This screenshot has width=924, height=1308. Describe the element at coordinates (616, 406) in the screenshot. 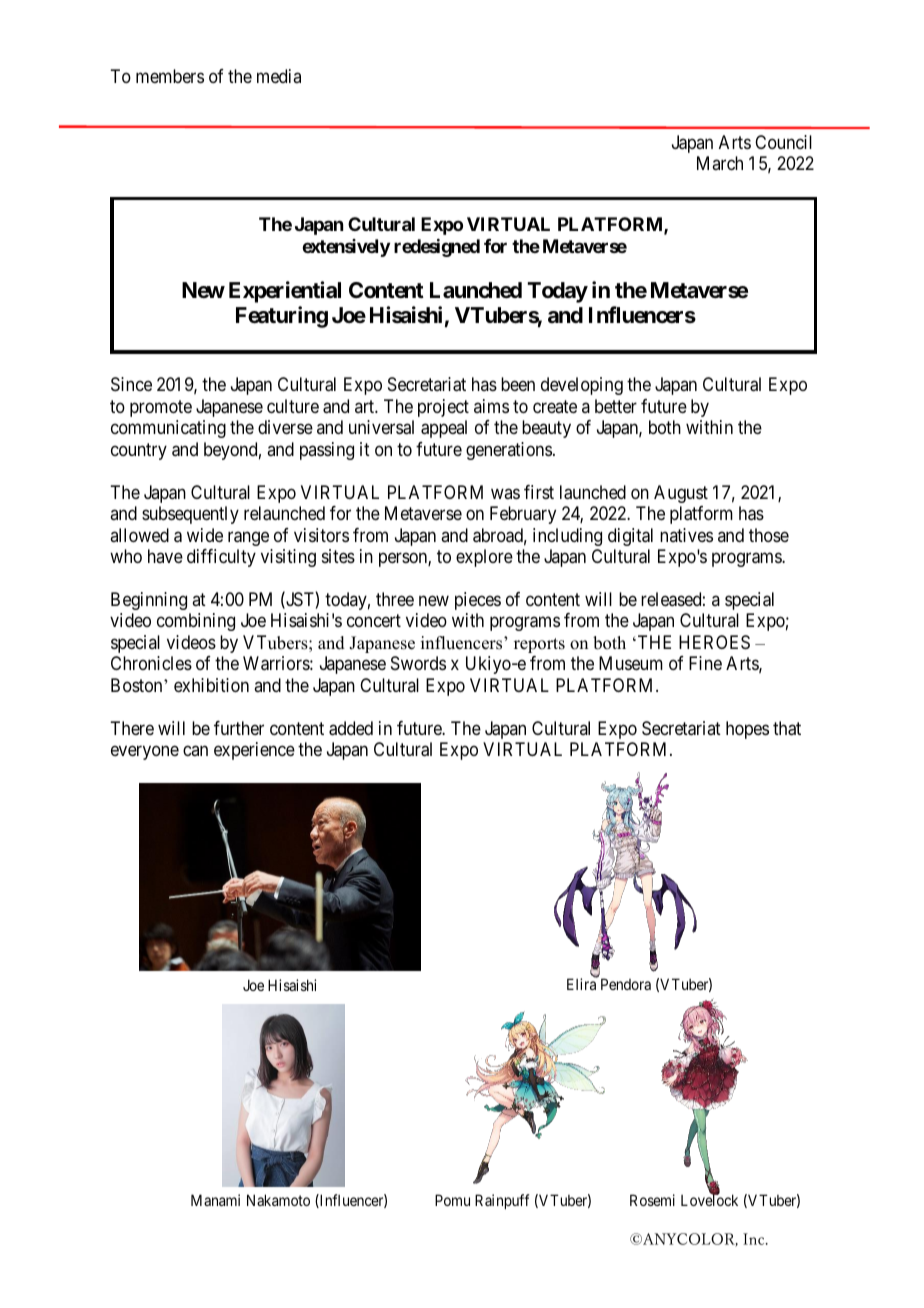

I see `better` at that location.
